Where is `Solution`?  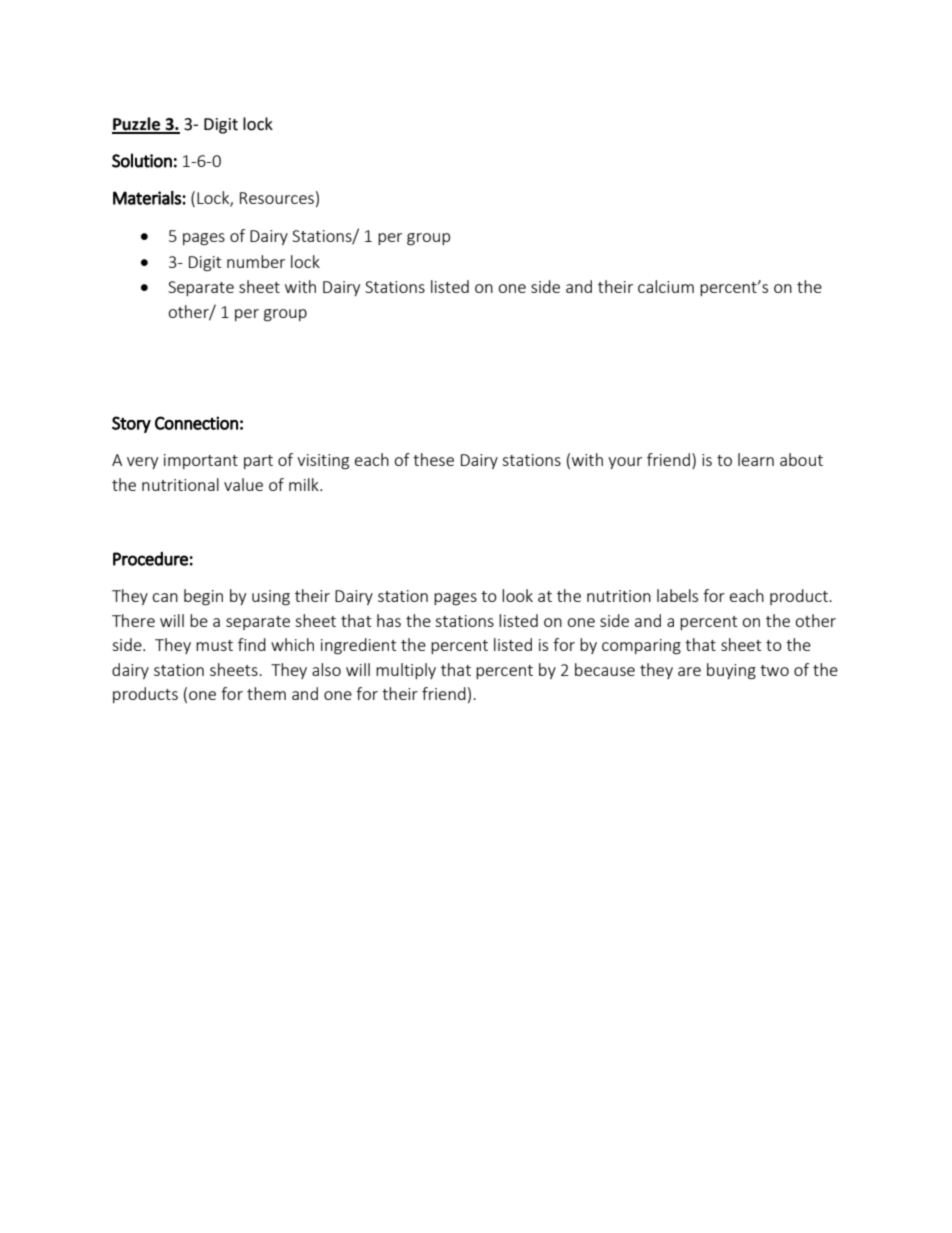
Solution is located at coordinates (142, 160).
